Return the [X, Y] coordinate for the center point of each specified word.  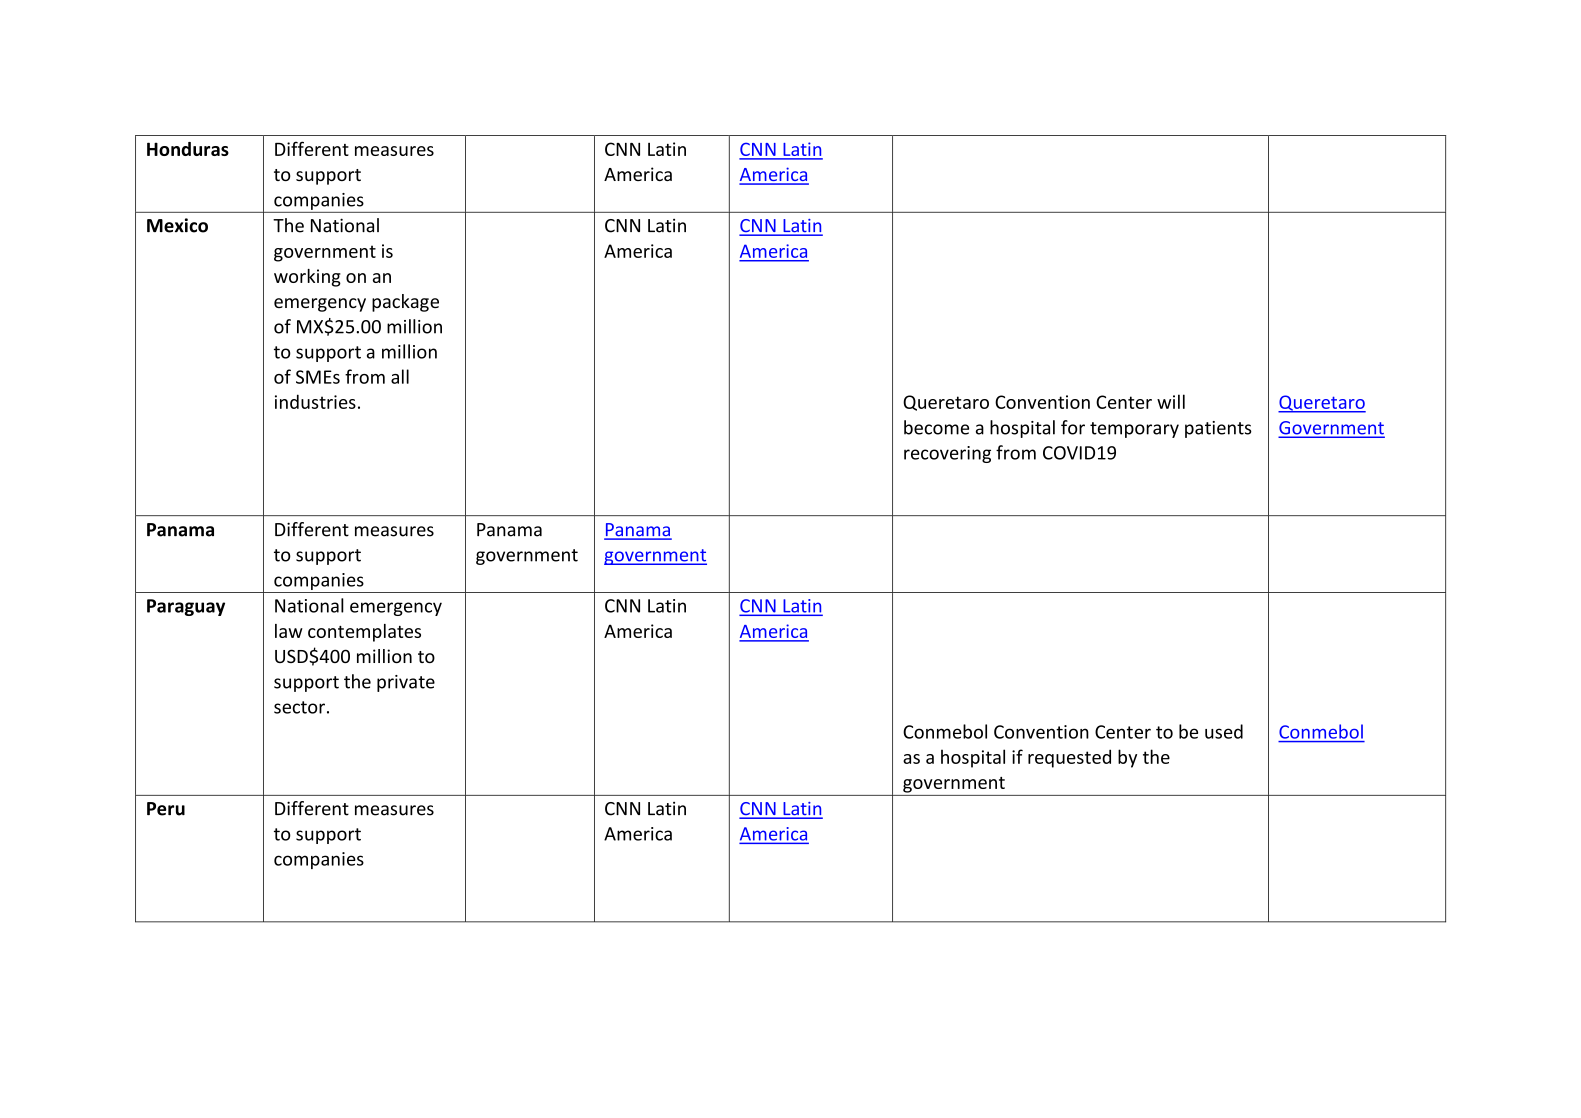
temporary [1134, 430]
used [1224, 731]
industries [315, 401]
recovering [947, 454]
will [1171, 401]
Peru [166, 809]
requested [1069, 758]
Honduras [188, 149]
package [405, 303]
